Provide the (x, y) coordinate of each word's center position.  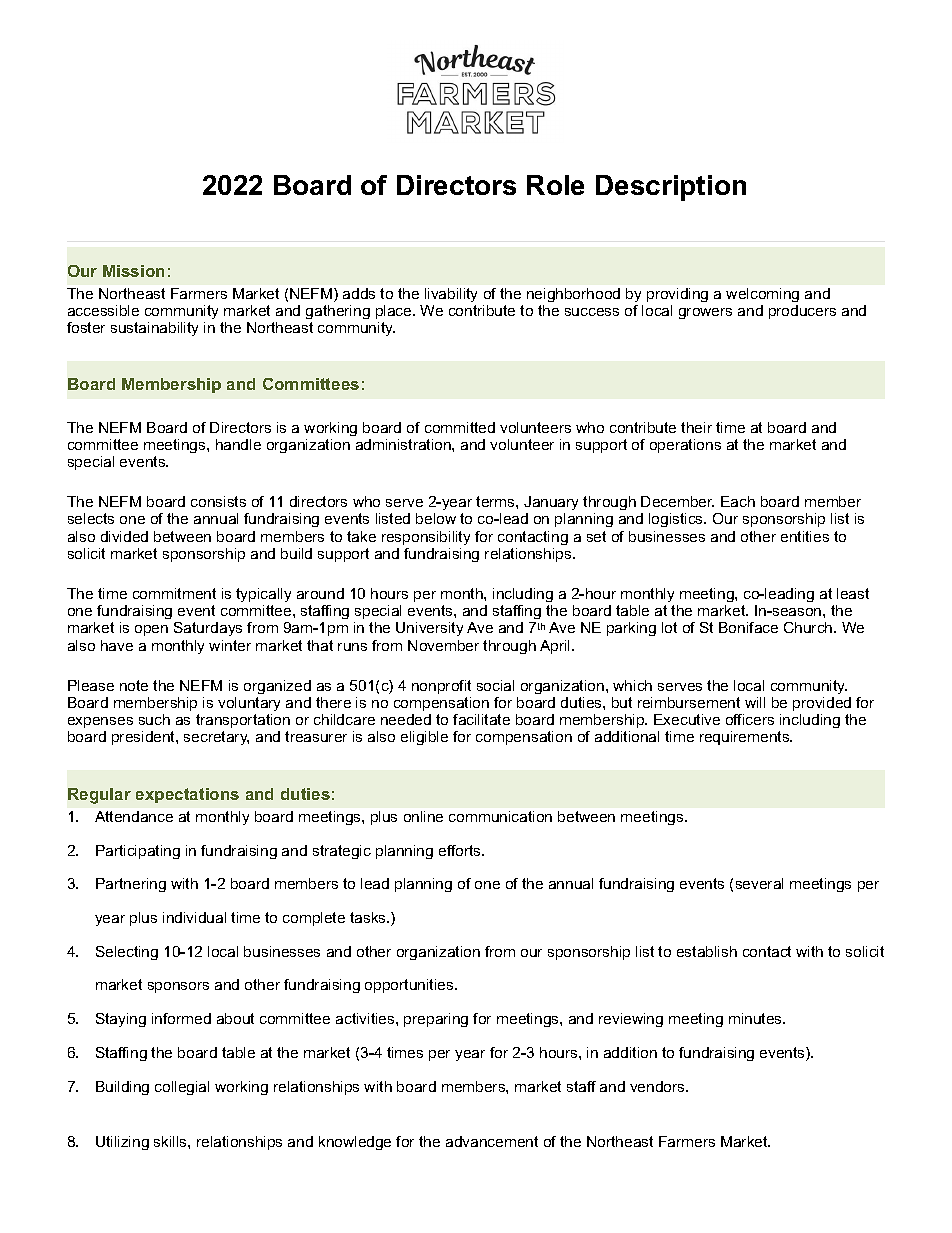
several (759, 883)
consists (218, 501)
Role (555, 185)
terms (496, 501)
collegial (182, 1088)
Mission (133, 271)
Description (671, 188)
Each (738, 501)
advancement (492, 1141)
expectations (187, 795)
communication (500, 816)
